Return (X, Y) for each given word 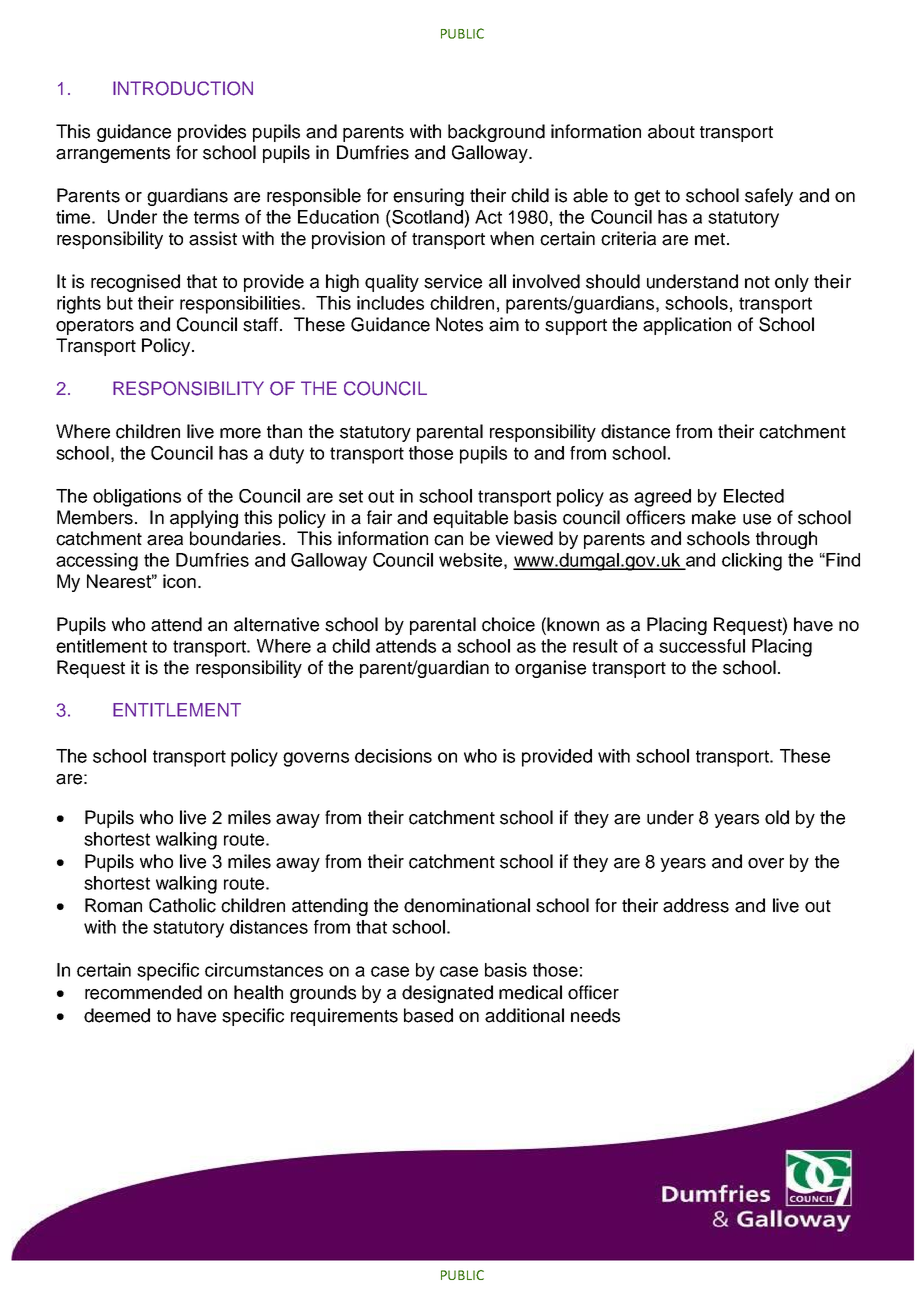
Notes (459, 324)
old (777, 817)
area (165, 540)
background (496, 133)
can (448, 540)
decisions (393, 756)
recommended (143, 992)
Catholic (182, 905)
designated (447, 994)
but (120, 303)
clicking (752, 562)
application (687, 326)
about (671, 131)
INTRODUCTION (183, 88)
